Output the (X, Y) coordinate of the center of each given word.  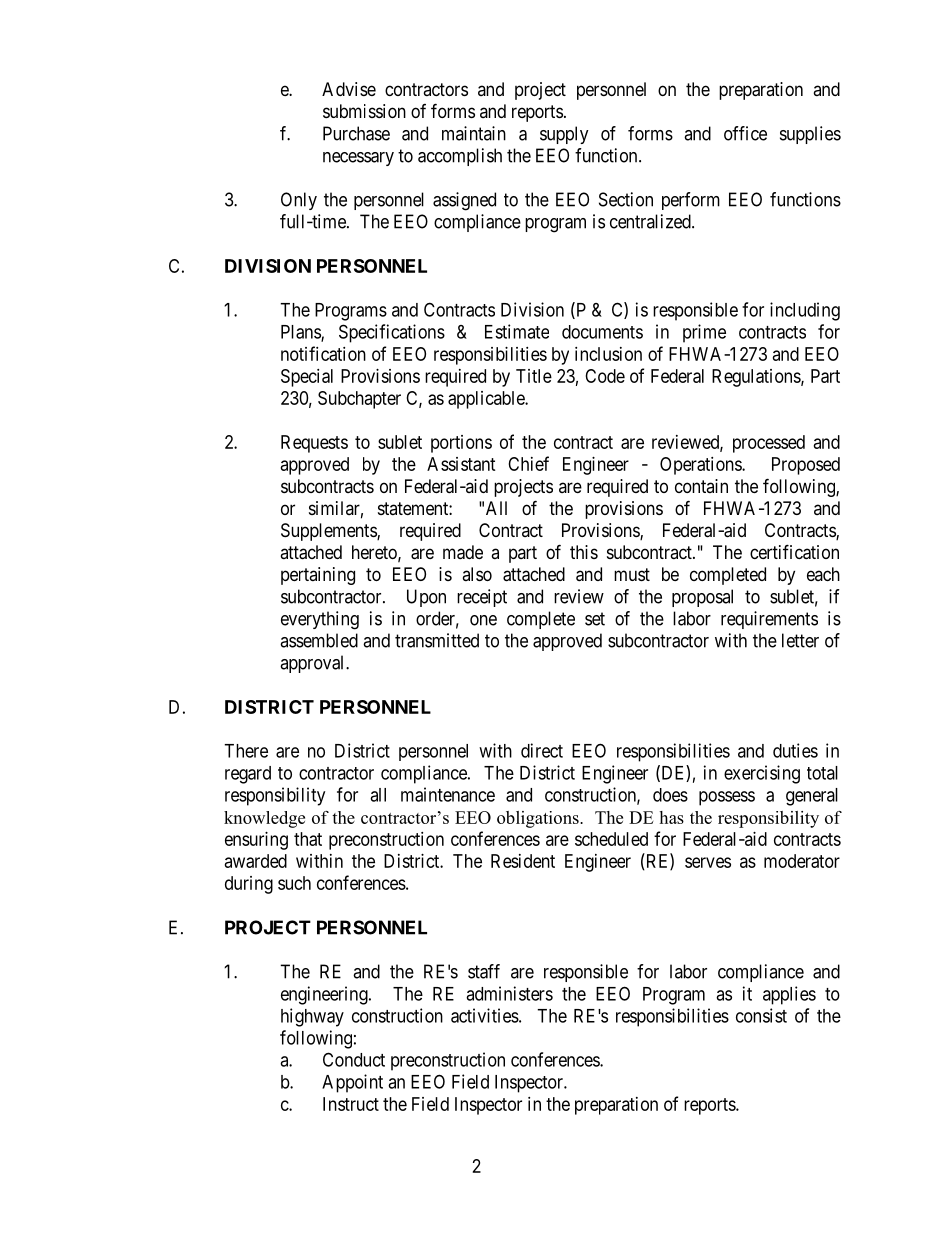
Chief (528, 463)
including (805, 311)
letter (800, 640)
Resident (523, 861)
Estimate (517, 331)
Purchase (356, 133)
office (745, 133)
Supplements (329, 532)
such (294, 883)
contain (701, 486)
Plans (301, 333)
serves (708, 862)
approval (313, 664)
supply (564, 135)
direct (542, 750)
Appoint (352, 1083)
